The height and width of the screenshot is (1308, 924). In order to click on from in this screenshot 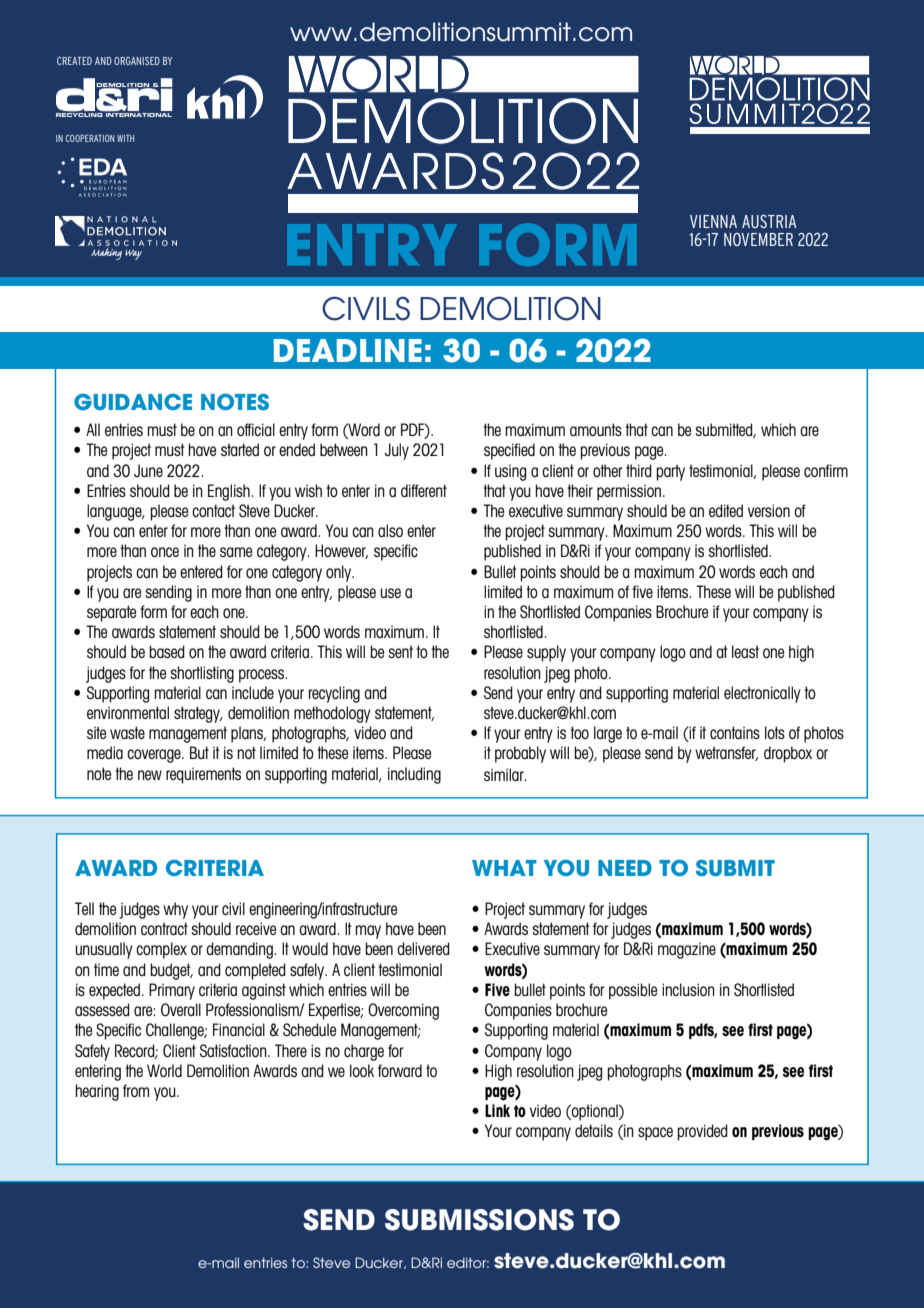, I will do `click(136, 1090)`.
